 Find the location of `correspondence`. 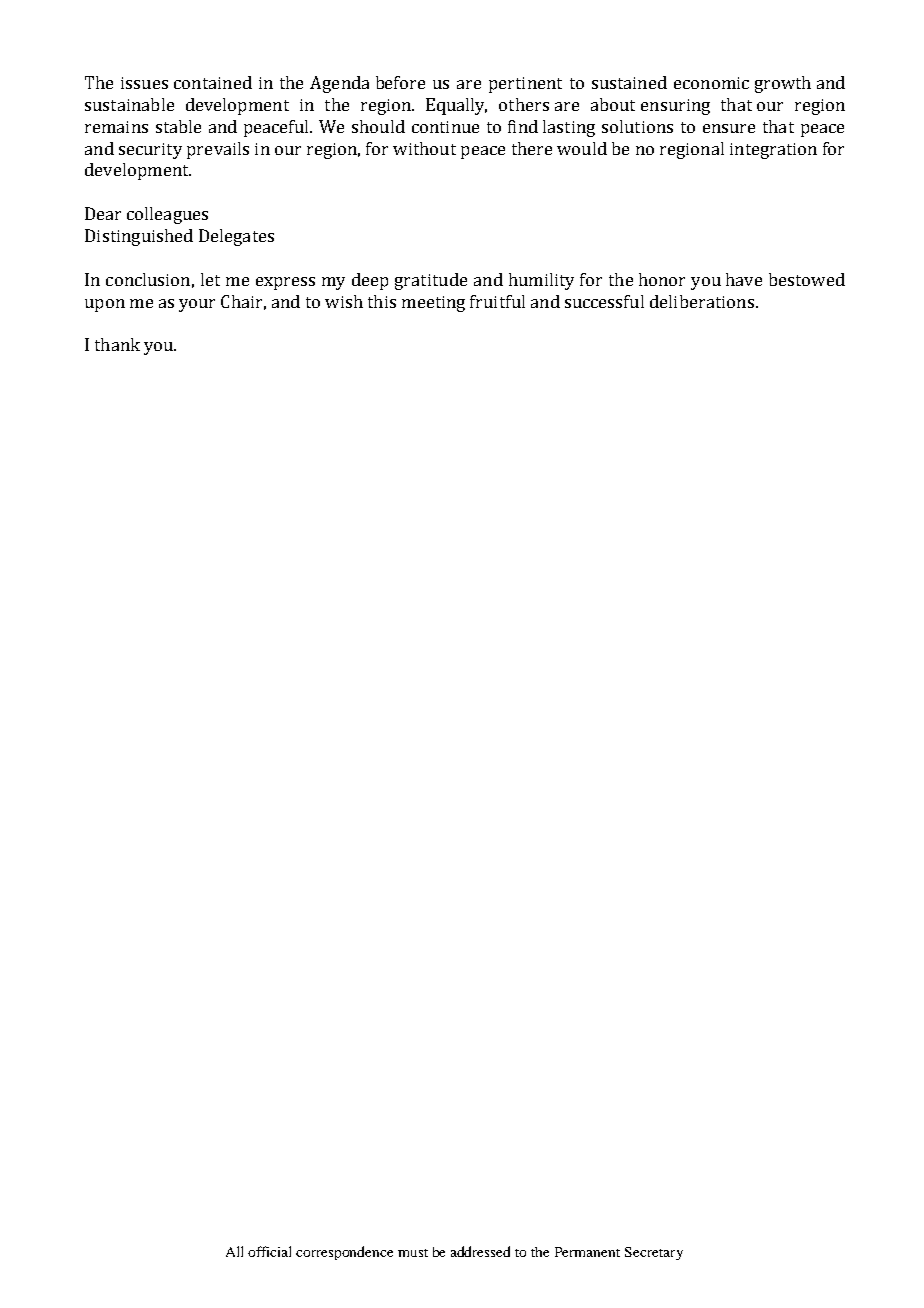

correspondence is located at coordinates (344, 1253).
